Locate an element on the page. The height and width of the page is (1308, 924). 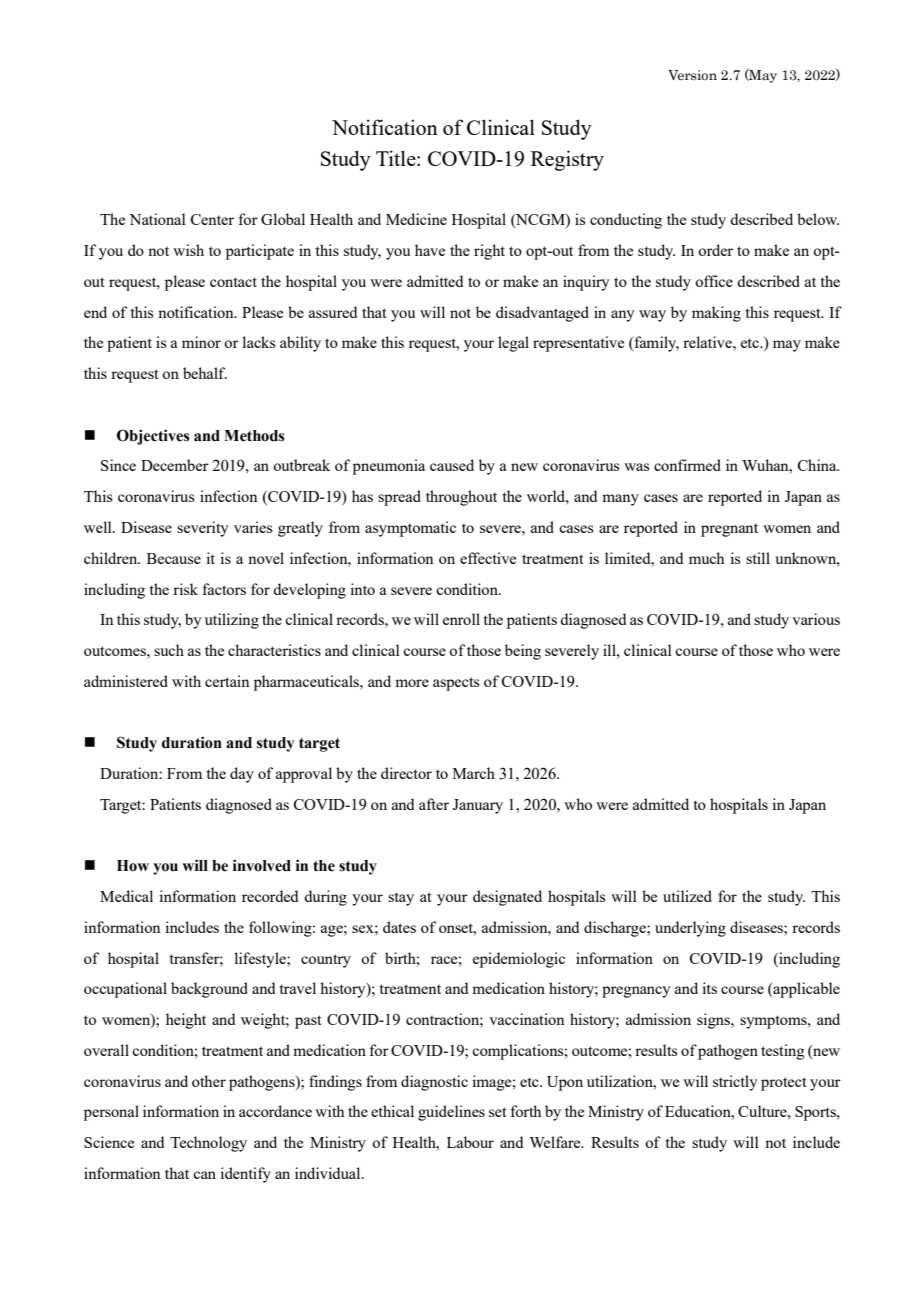
How is located at coordinates (133, 866).
